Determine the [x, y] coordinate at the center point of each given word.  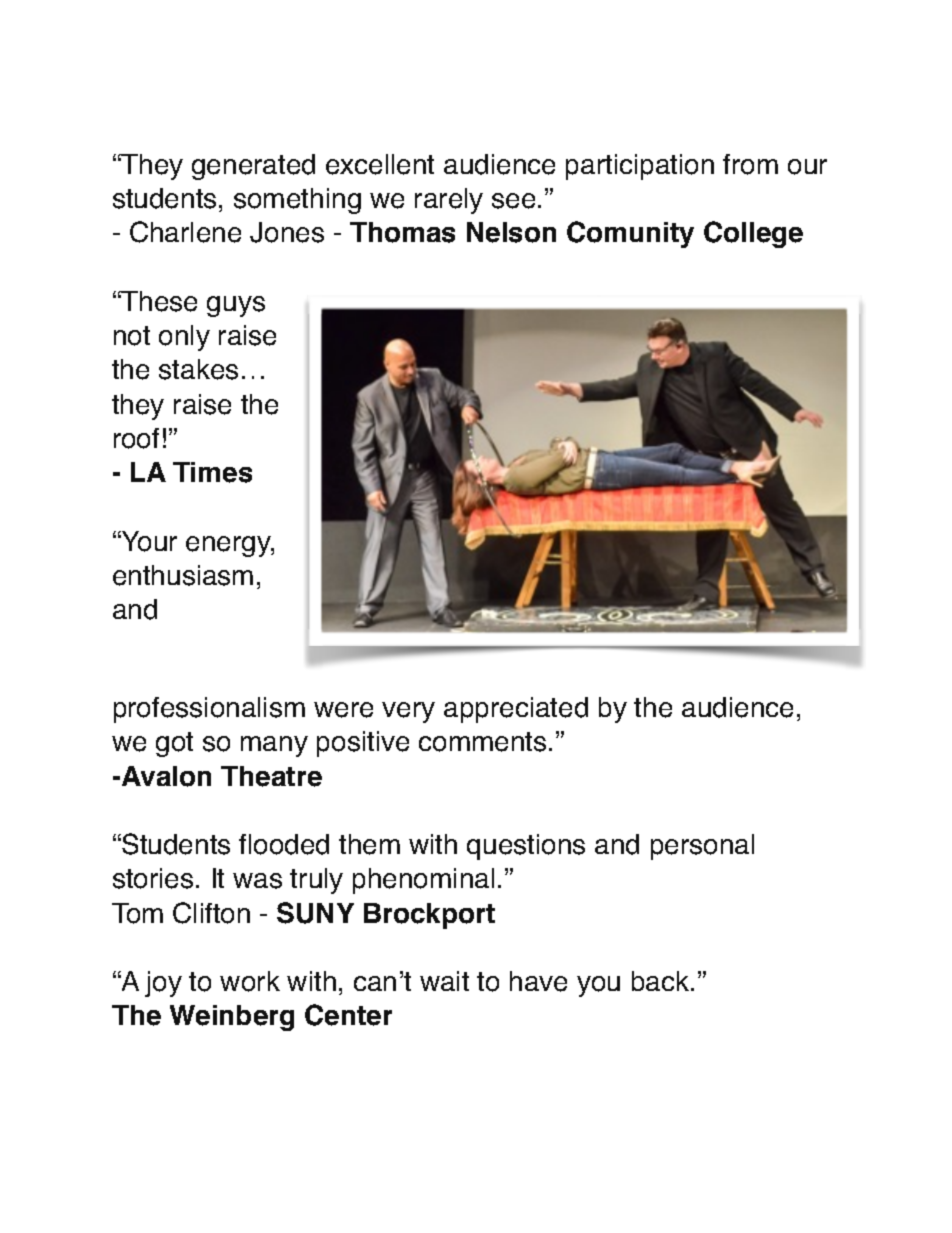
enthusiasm [183, 575]
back [662, 981]
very [408, 712]
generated [253, 167]
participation [640, 167]
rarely [449, 201]
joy [163, 984]
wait [444, 981]
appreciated [516, 710]
